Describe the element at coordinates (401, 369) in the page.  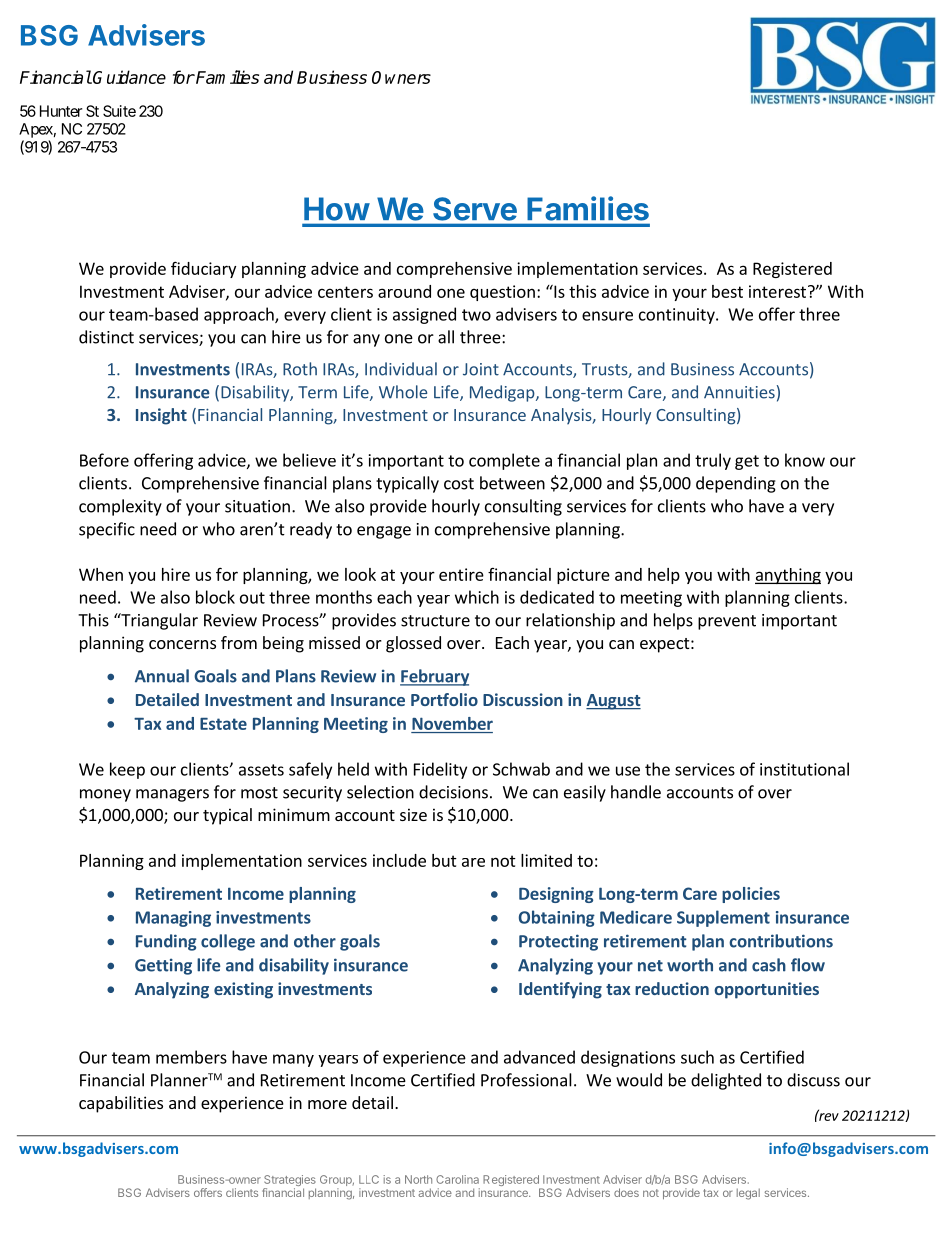
I see `Individual` at that location.
